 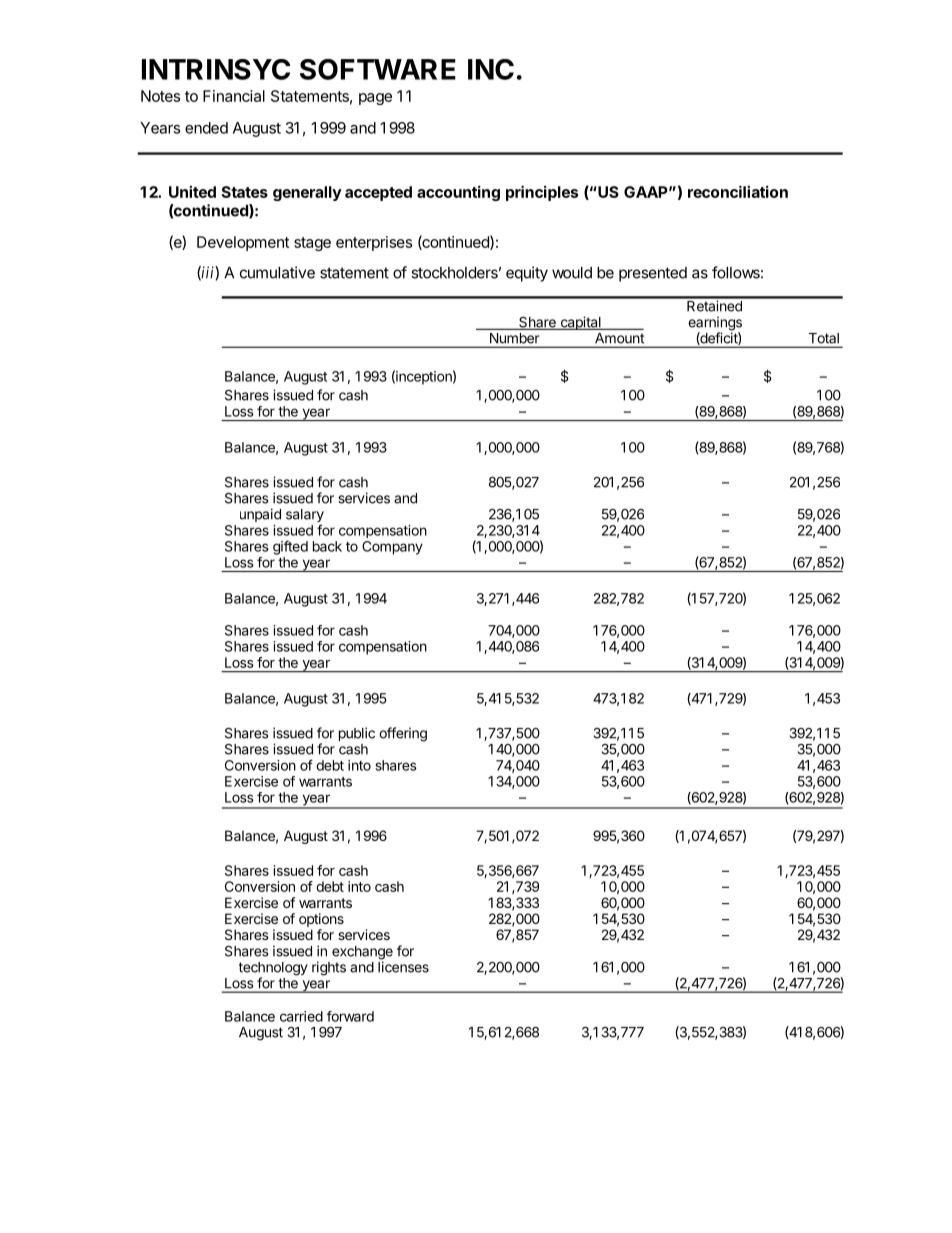 I want to click on earnings, so click(x=715, y=324).
